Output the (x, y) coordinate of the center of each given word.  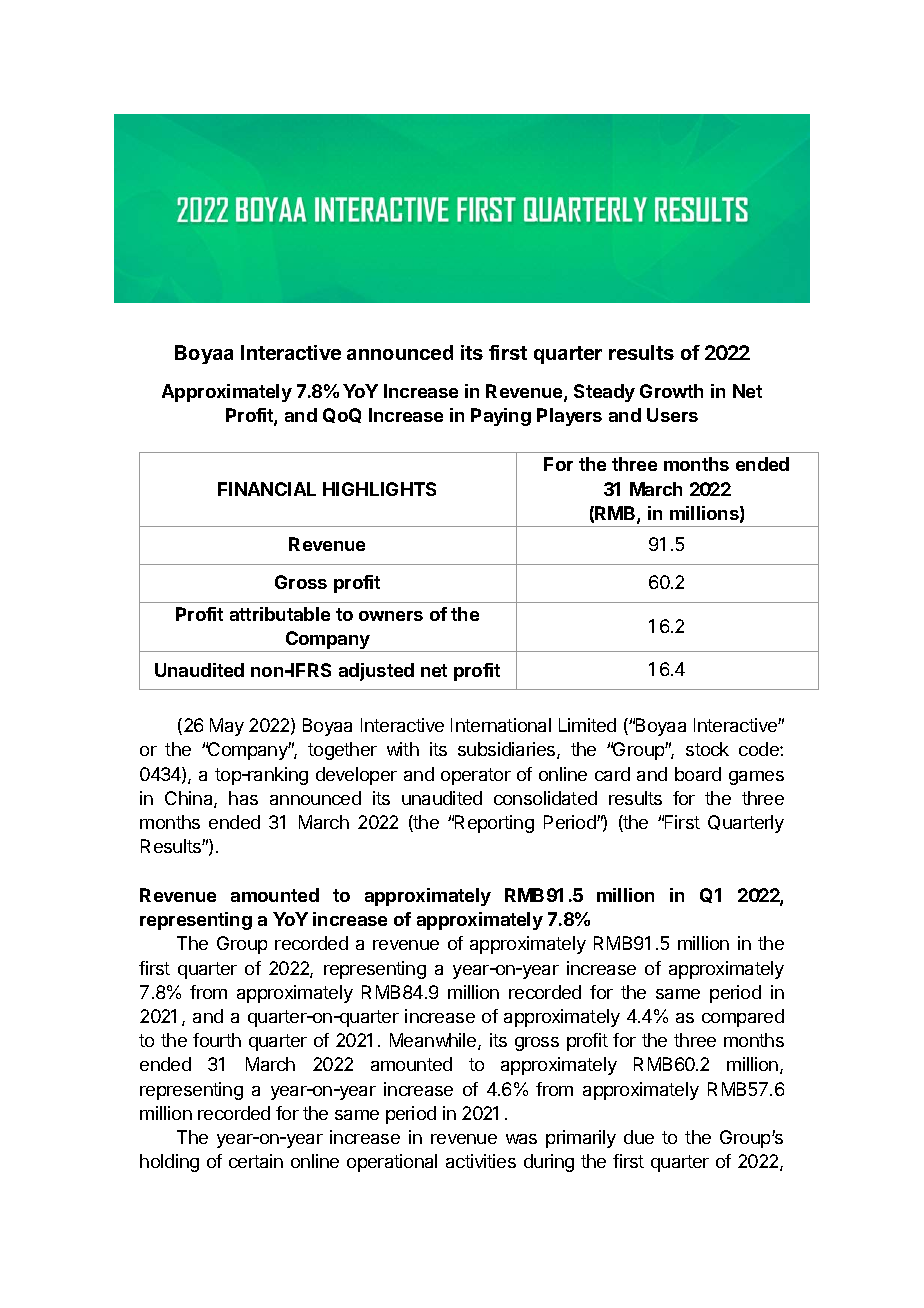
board (698, 774)
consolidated (545, 798)
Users (672, 415)
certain (256, 1161)
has (243, 798)
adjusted (376, 672)
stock (707, 749)
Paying (501, 417)
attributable (280, 614)
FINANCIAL (267, 489)
